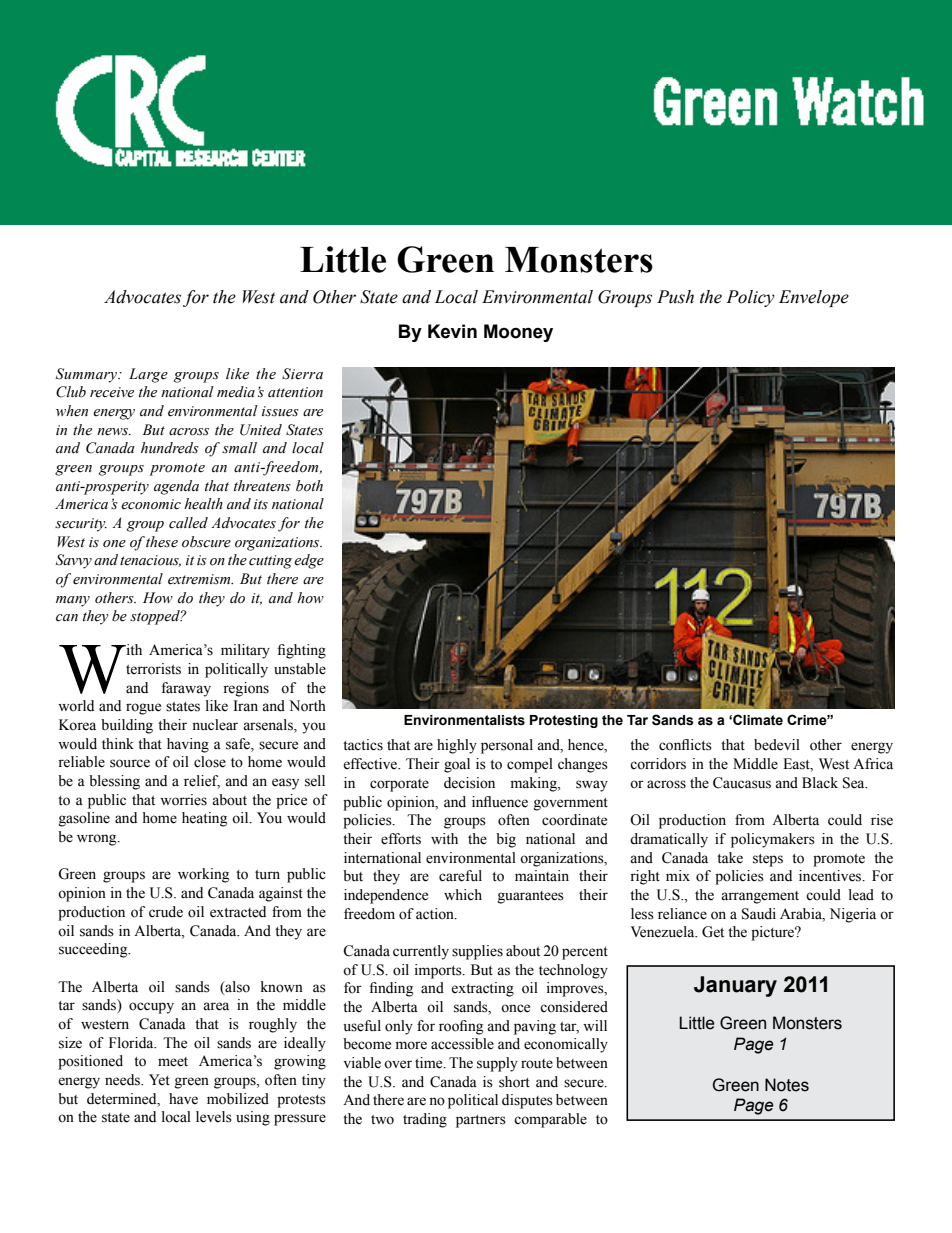 Image resolution: width=952 pixels, height=1233 pixels. What do you see at coordinates (759, 914) in the document?
I see `Saudi` at bounding box center [759, 914].
